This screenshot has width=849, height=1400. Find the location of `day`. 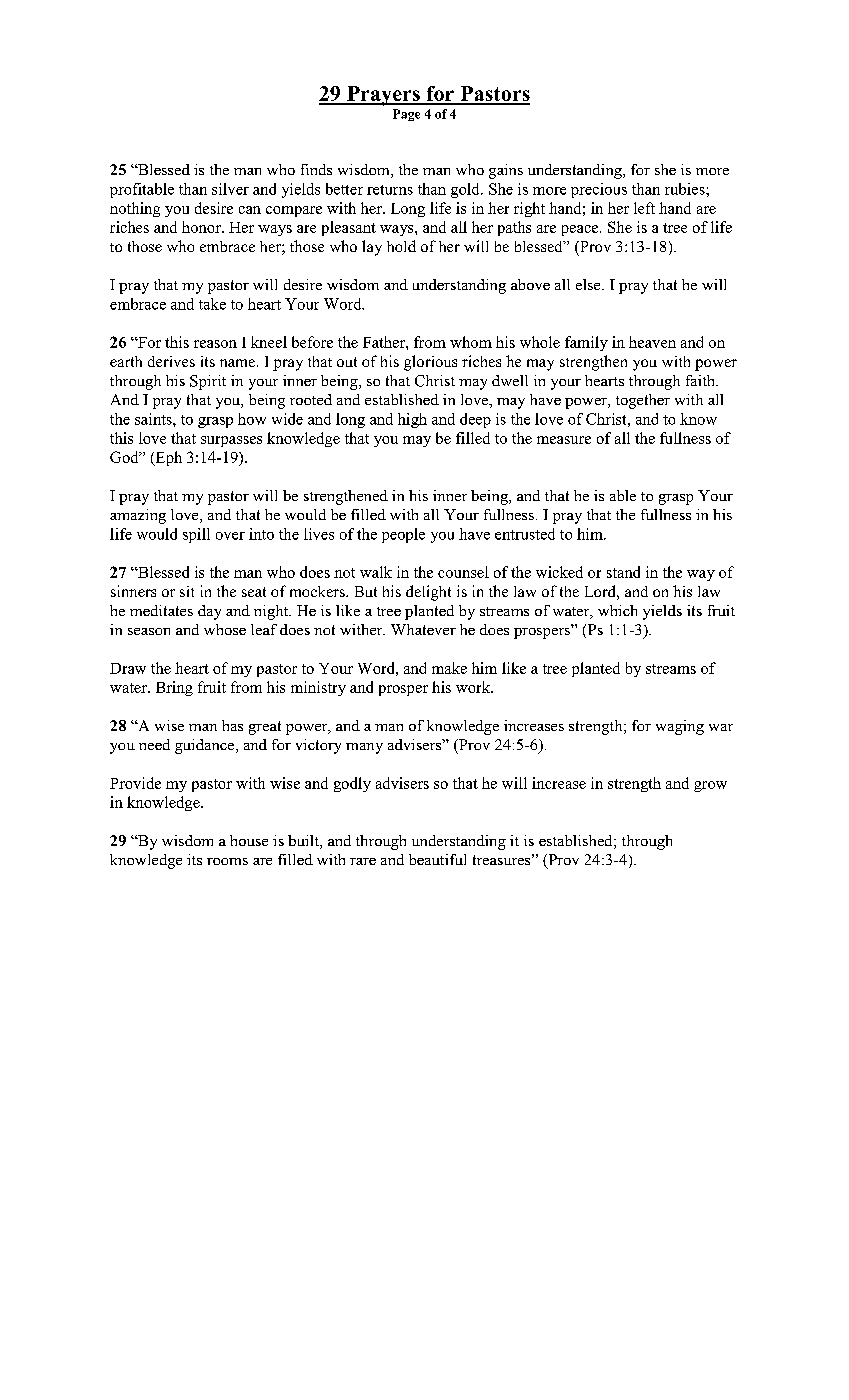

day is located at coordinates (209, 612).
